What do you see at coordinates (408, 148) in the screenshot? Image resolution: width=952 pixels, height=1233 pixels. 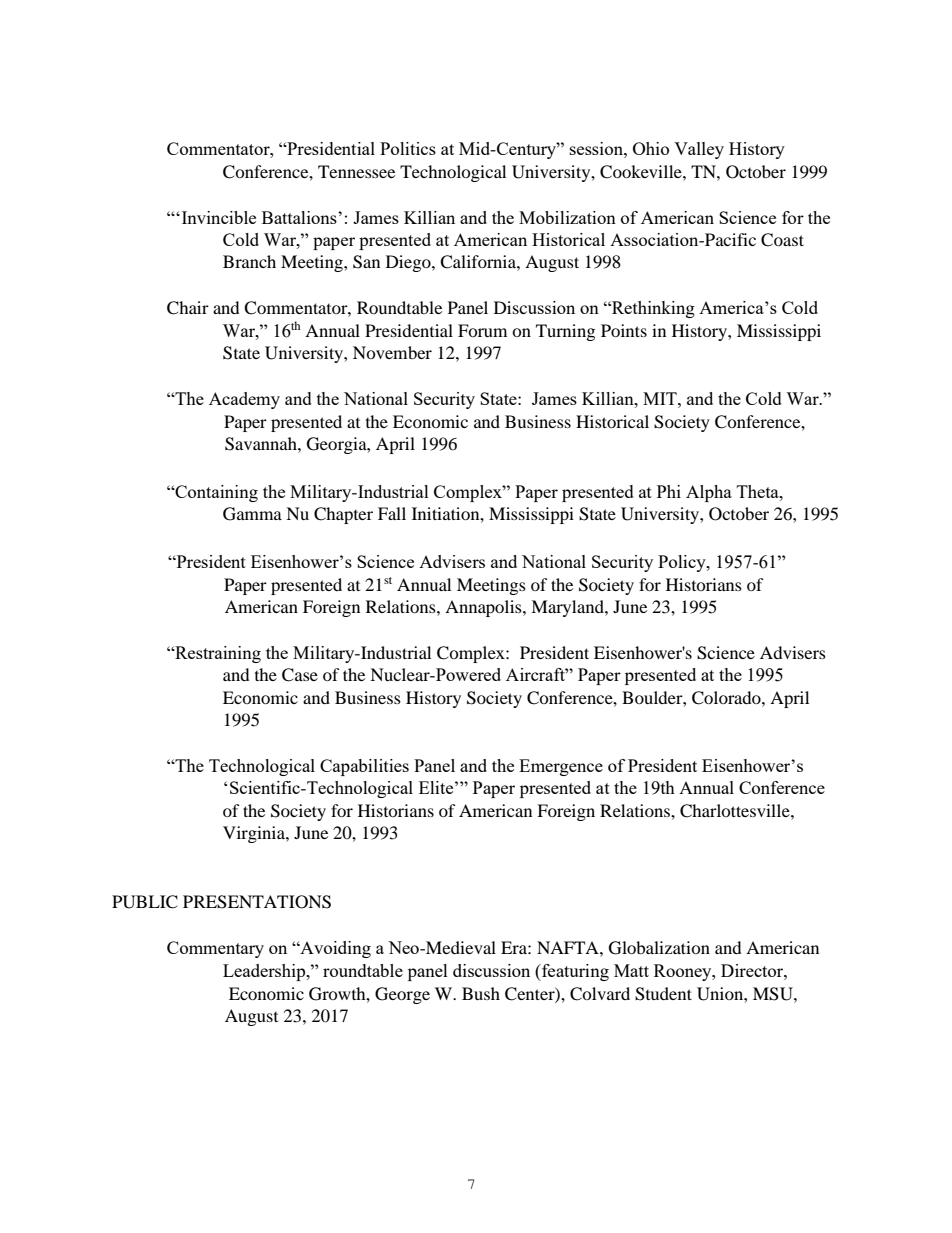 I see `Politics` at bounding box center [408, 148].
